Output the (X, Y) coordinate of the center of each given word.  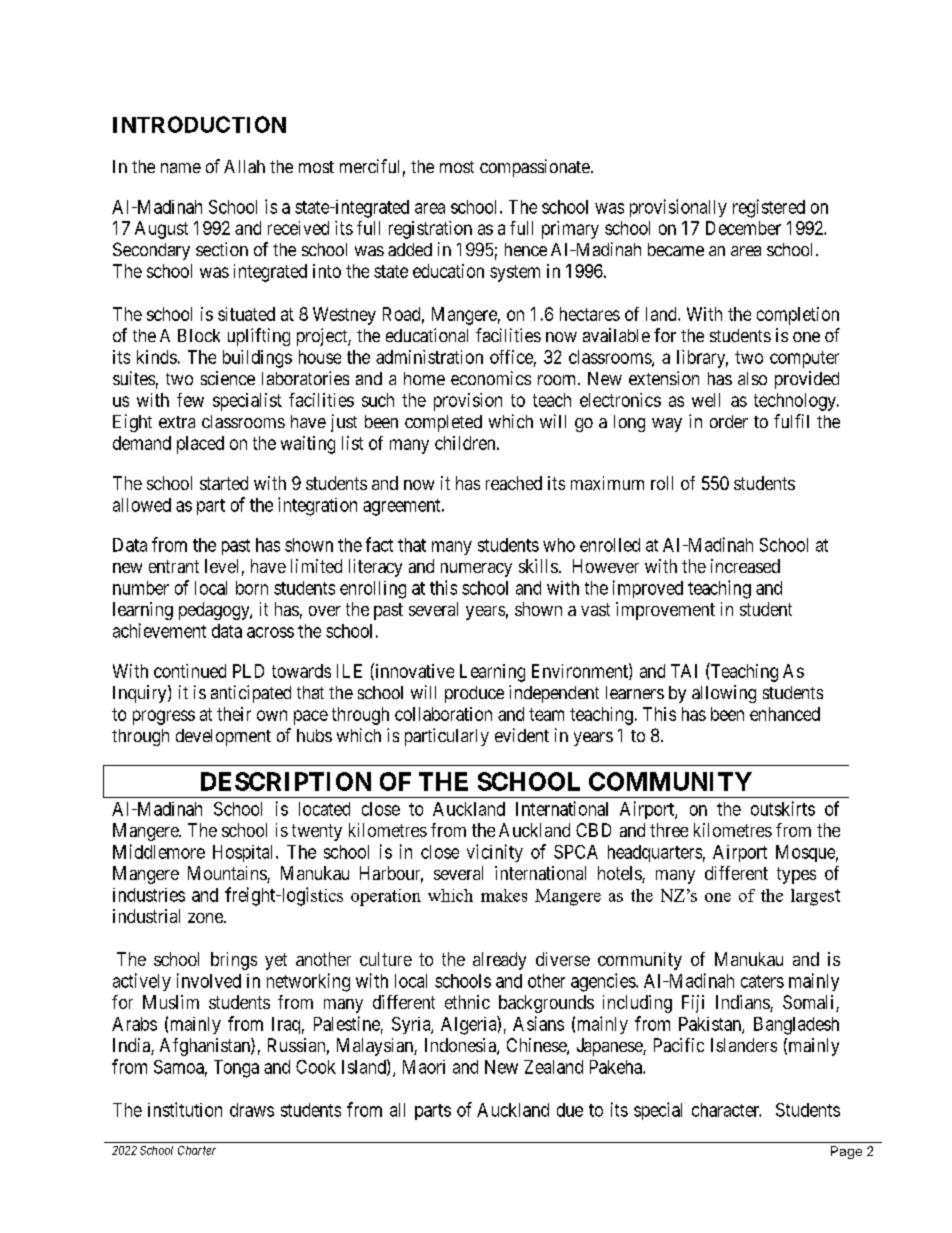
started (224, 483)
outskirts (783, 808)
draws (252, 1110)
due (570, 1110)
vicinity (495, 853)
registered (769, 208)
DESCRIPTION (286, 781)
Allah (244, 166)
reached (514, 483)
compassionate (535, 168)
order (729, 421)
